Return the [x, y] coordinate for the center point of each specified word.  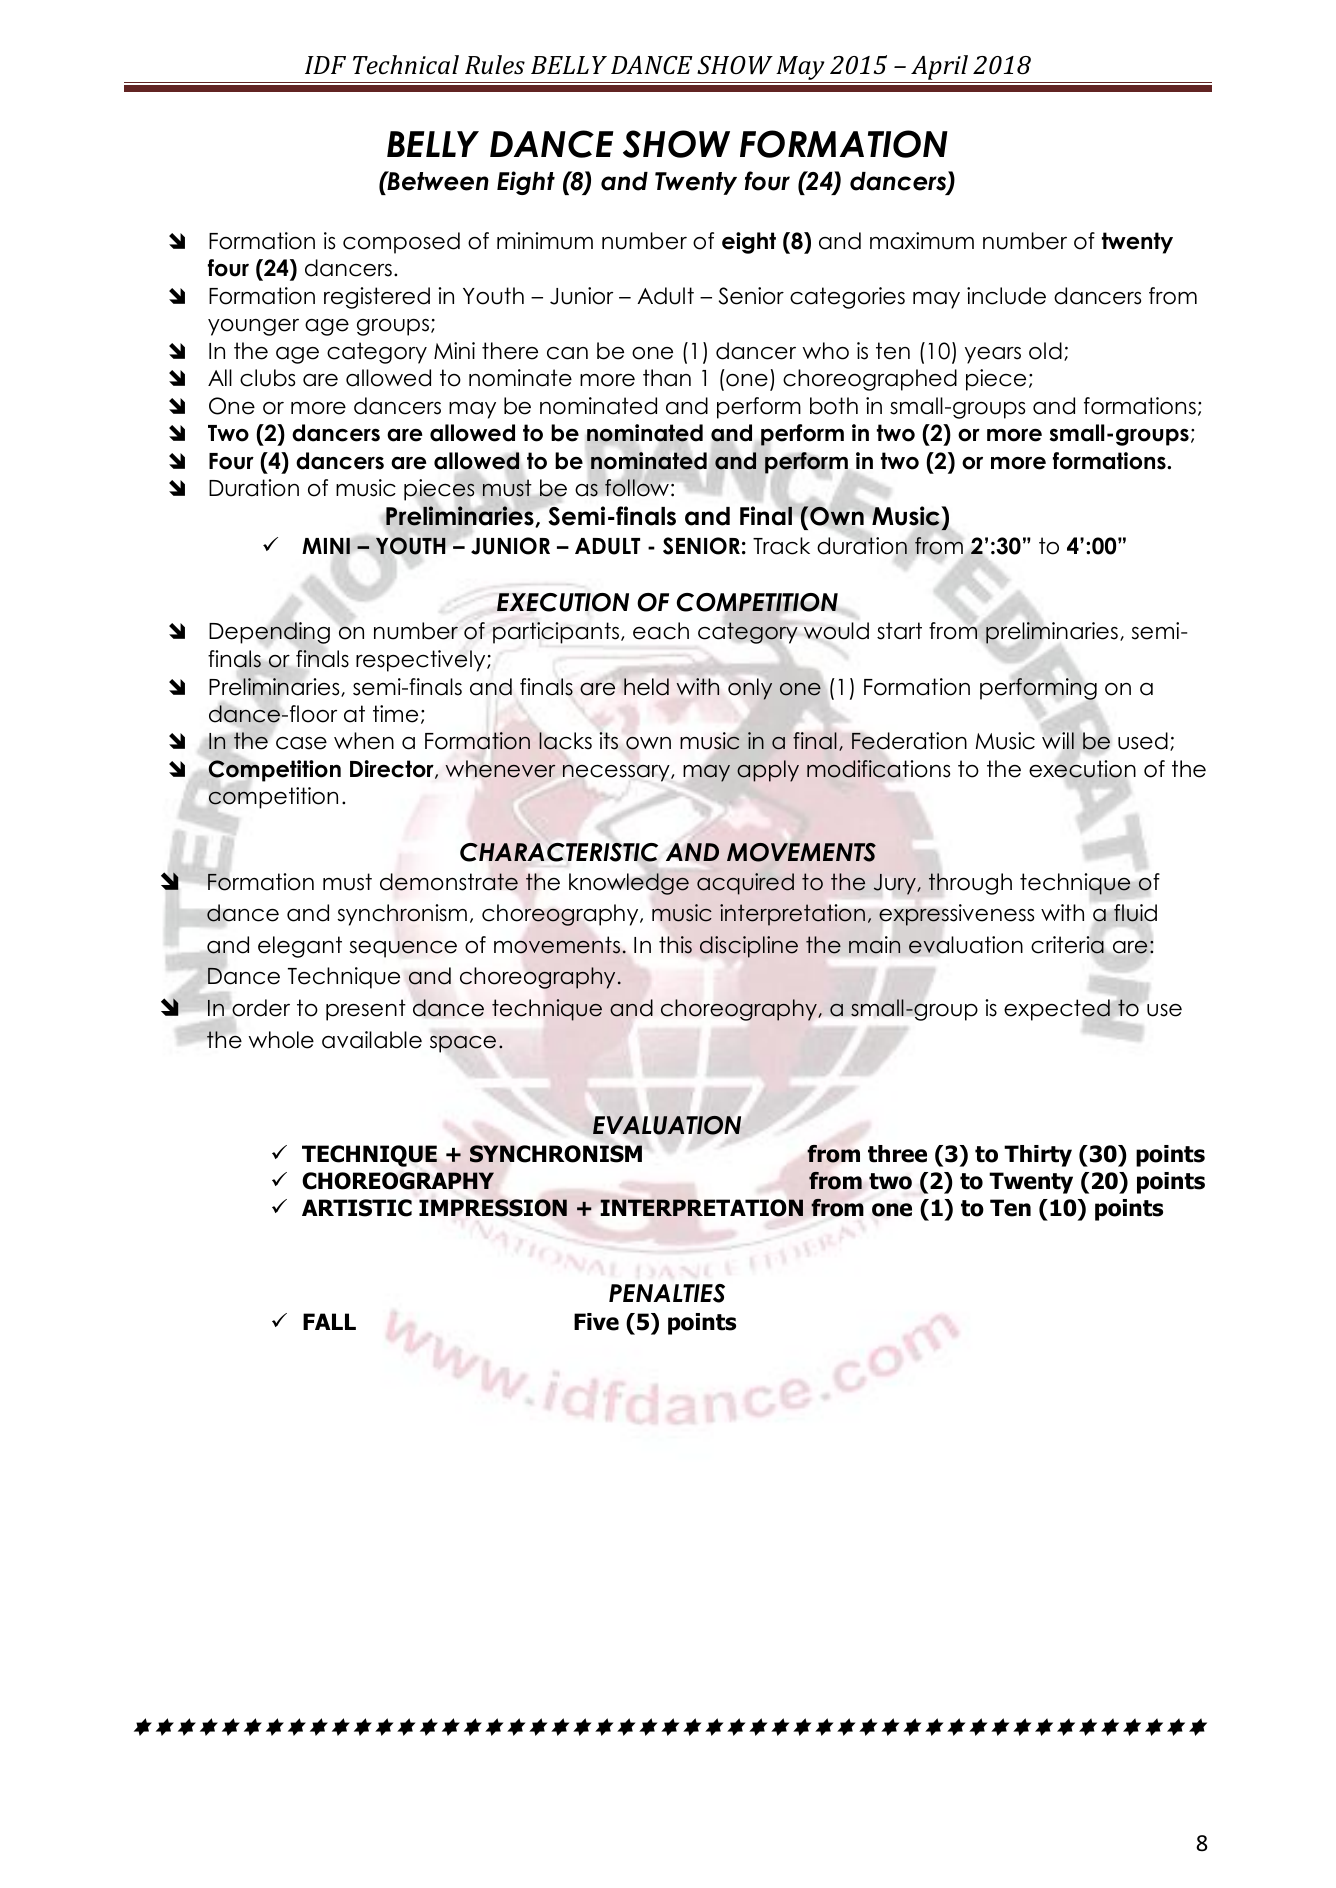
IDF [325, 65]
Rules [495, 65]
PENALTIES [667, 1293]
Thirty [1038, 1156]
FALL [329, 1321]
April [939, 67]
